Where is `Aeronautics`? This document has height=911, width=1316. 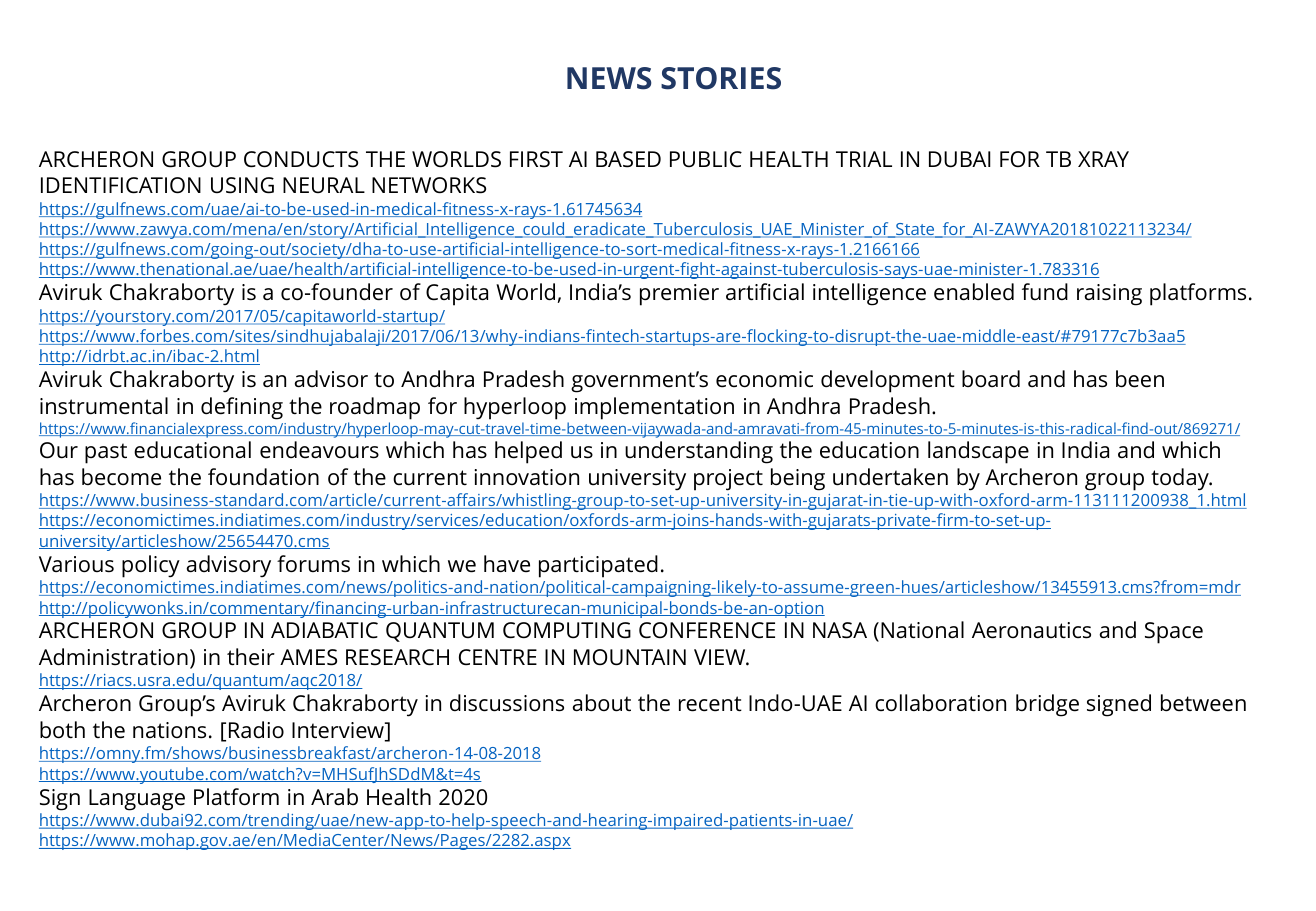
Aeronautics is located at coordinates (1031, 630).
